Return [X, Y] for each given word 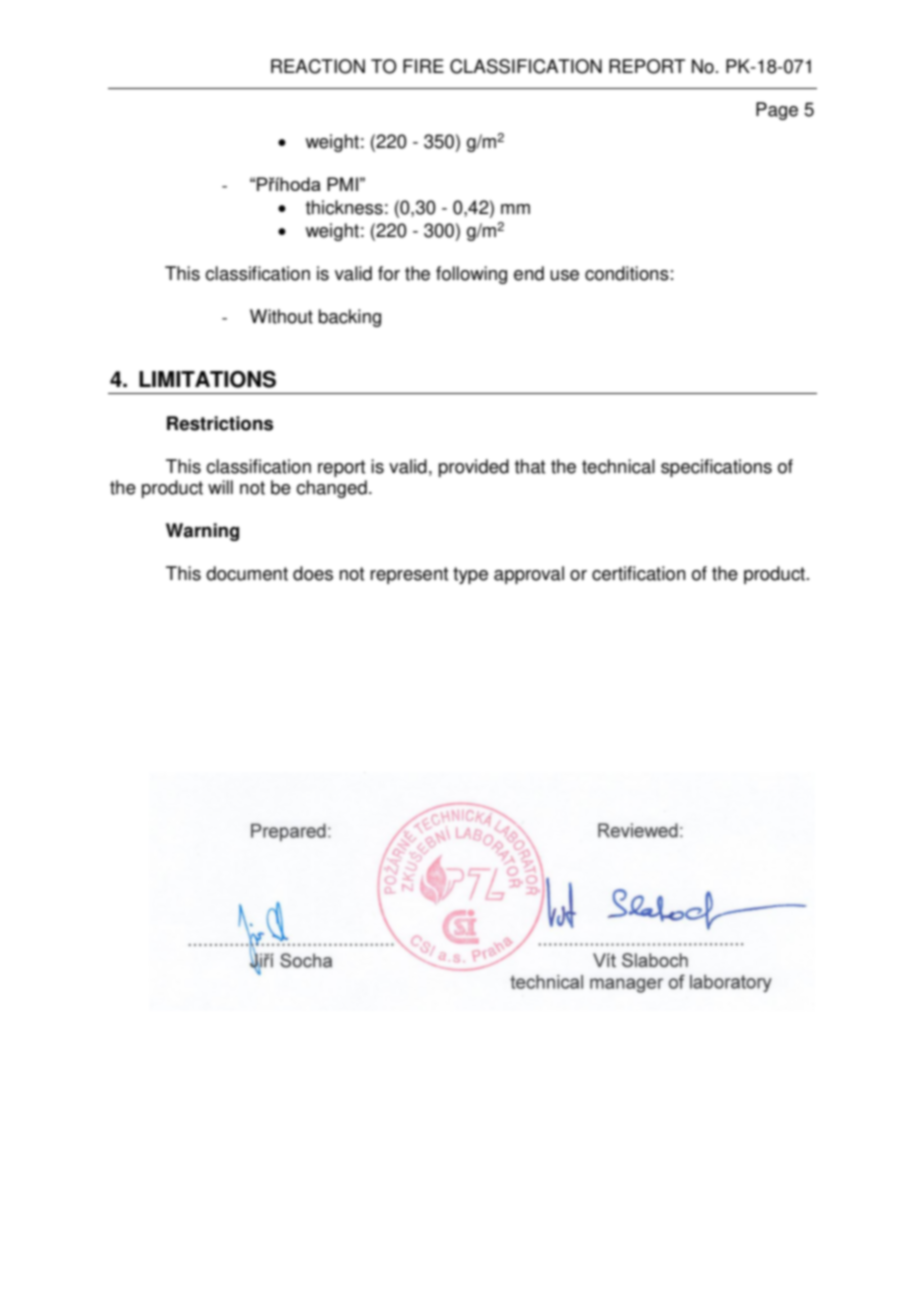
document [247, 573]
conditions [627, 273]
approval [529, 575]
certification [639, 573]
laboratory [731, 984]
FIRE [423, 66]
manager [626, 985]
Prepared [290, 832]
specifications [716, 468]
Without [281, 316]
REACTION [318, 66]
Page [777, 111]
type [470, 575]
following [471, 275]
